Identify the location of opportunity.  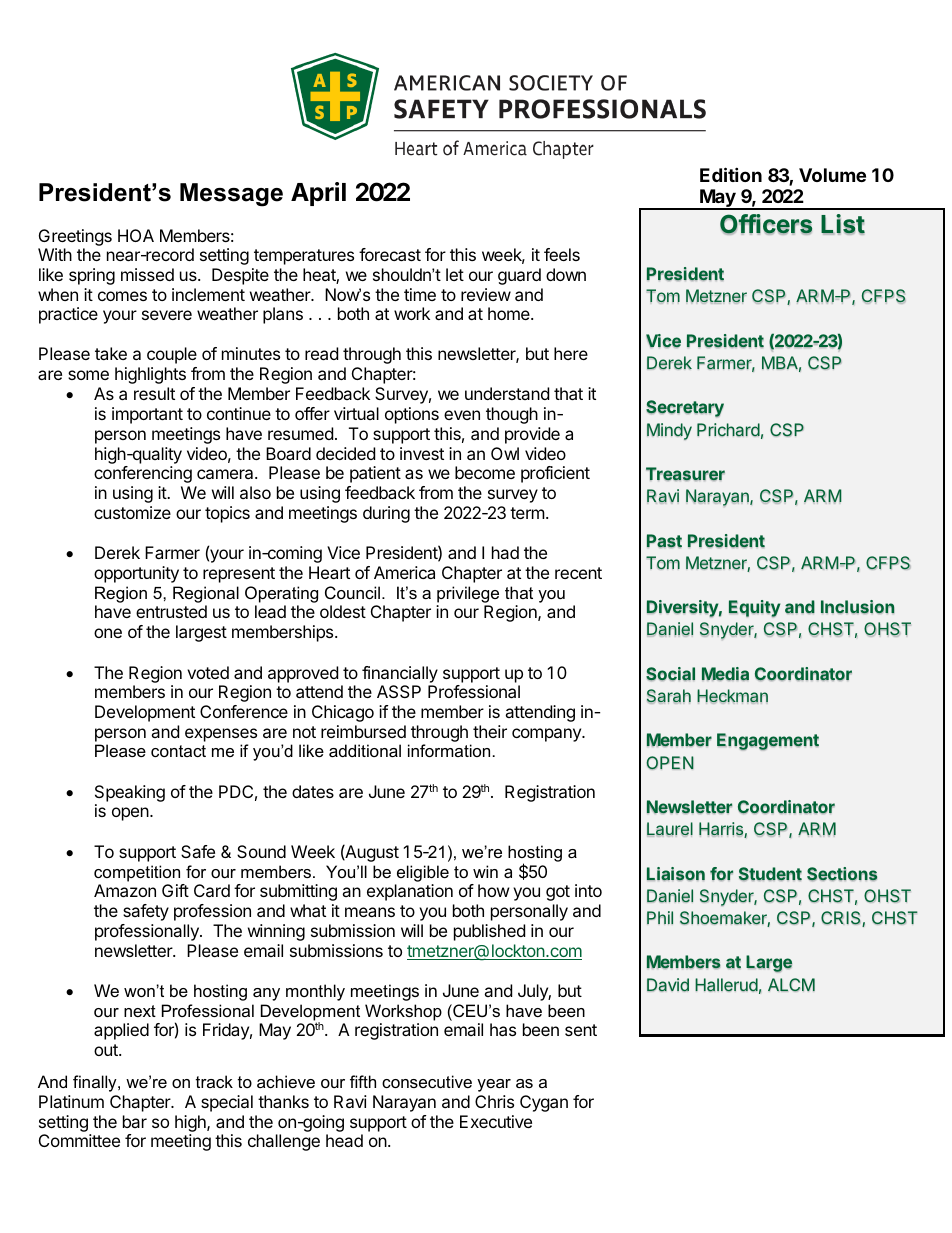
(136, 574).
